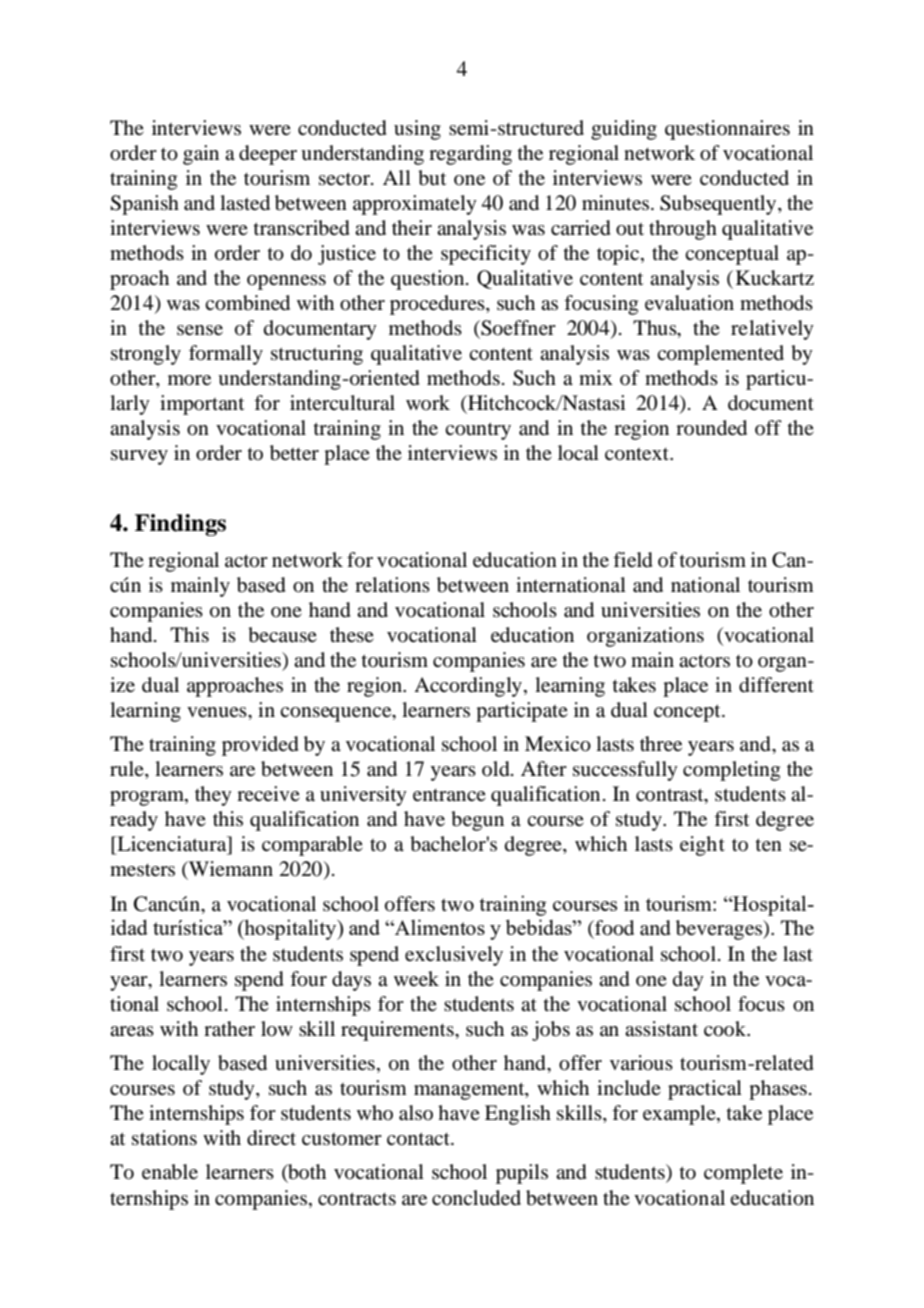 The height and width of the screenshot is (1308, 924). What do you see at coordinates (719, 205) in the screenshot?
I see `Subsequently` at bounding box center [719, 205].
